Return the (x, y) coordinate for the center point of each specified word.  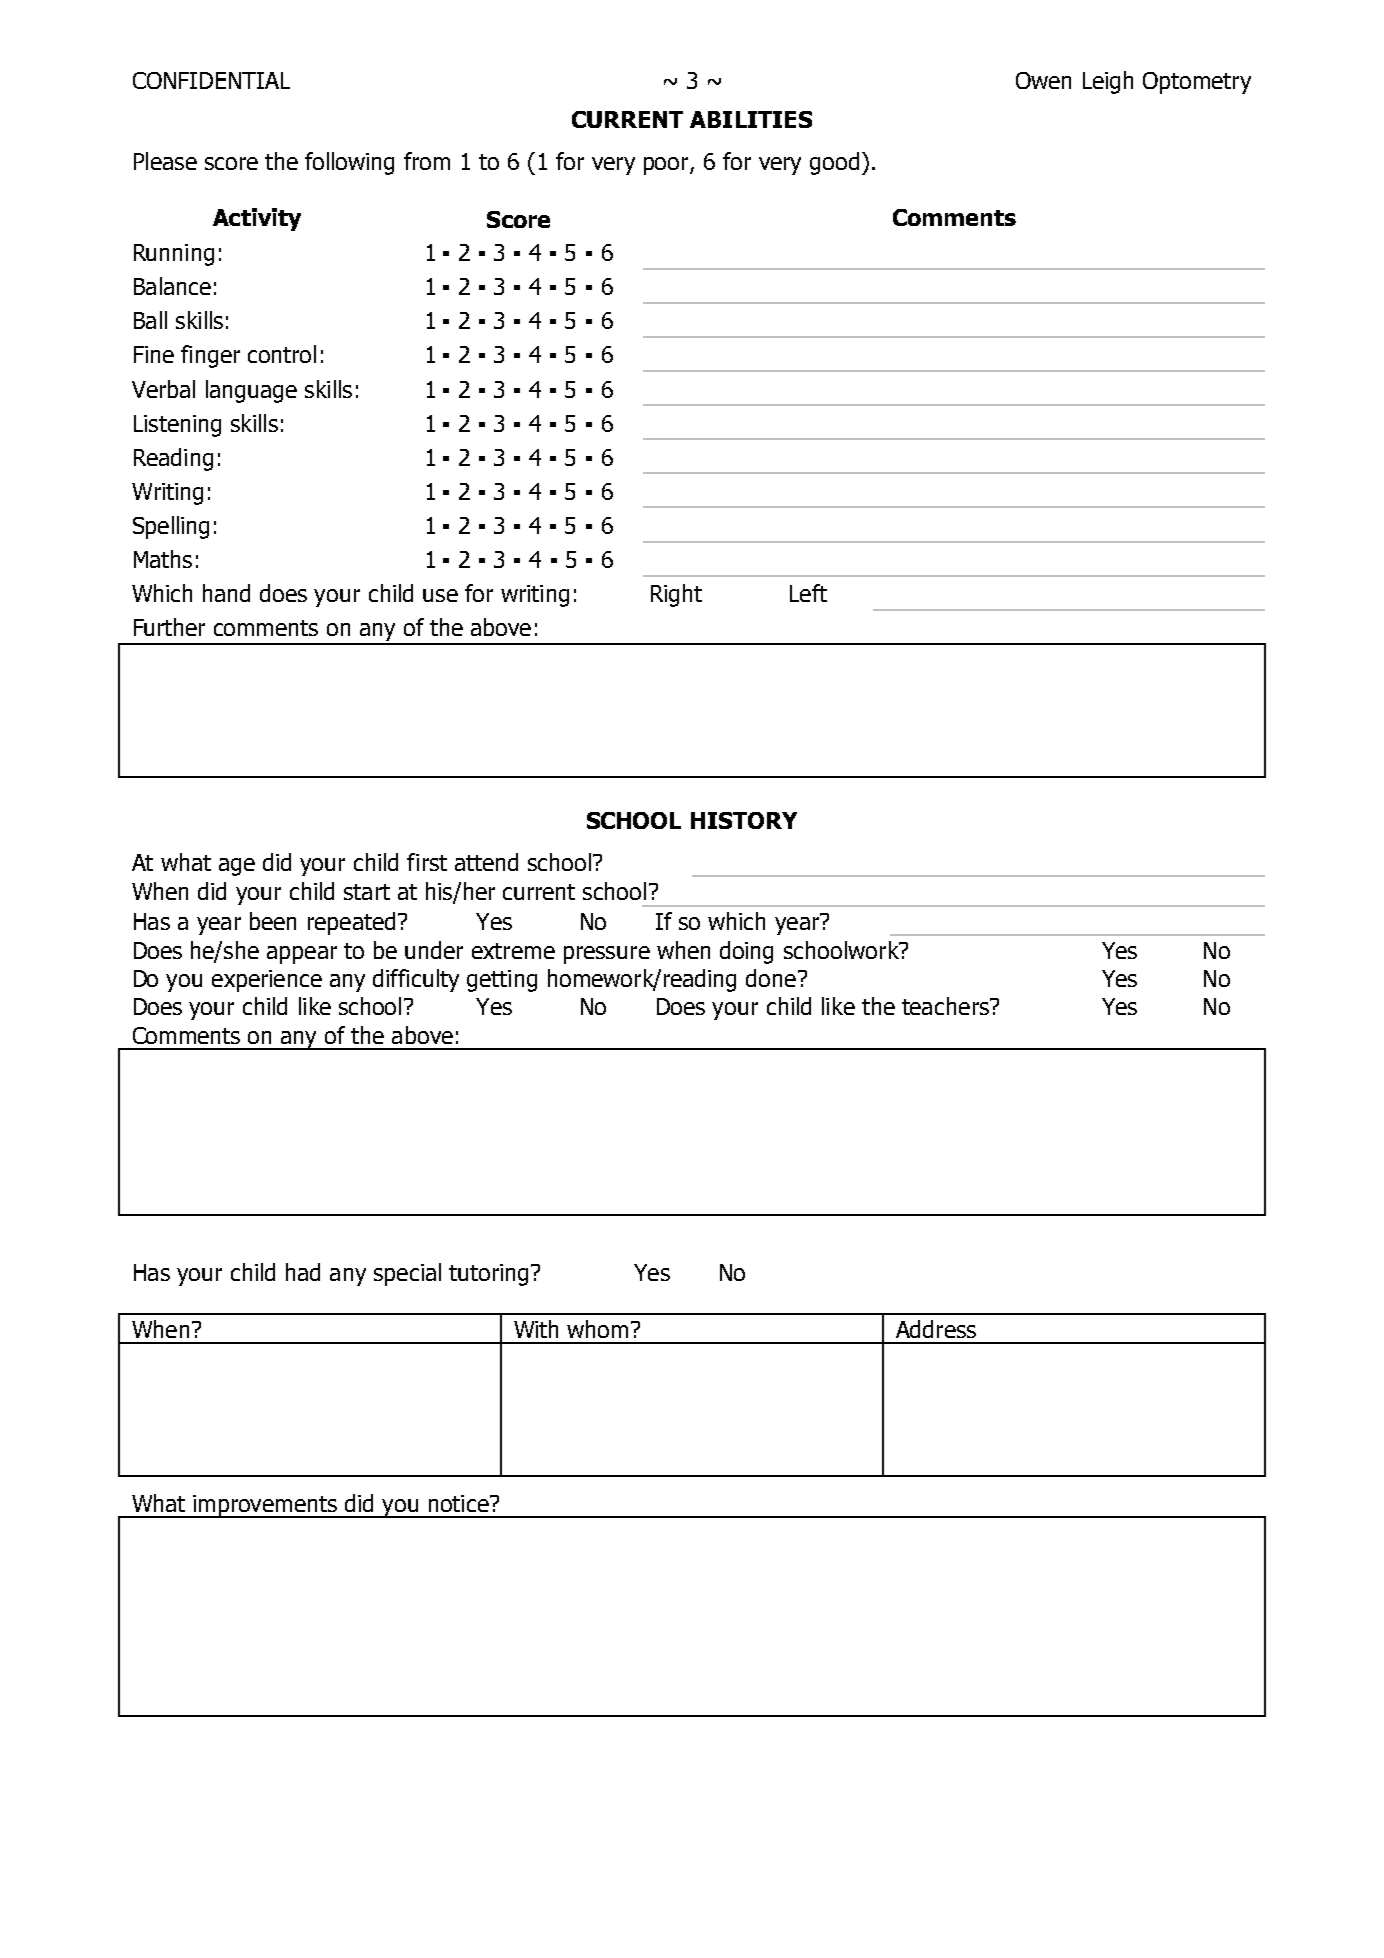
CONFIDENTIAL (211, 80)
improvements (266, 1506)
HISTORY (744, 820)
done (771, 978)
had (303, 1272)
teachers (946, 1006)
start (367, 892)
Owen (1043, 80)
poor (667, 166)
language (251, 391)
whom (597, 1329)
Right (676, 595)
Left (808, 593)
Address (936, 1329)
